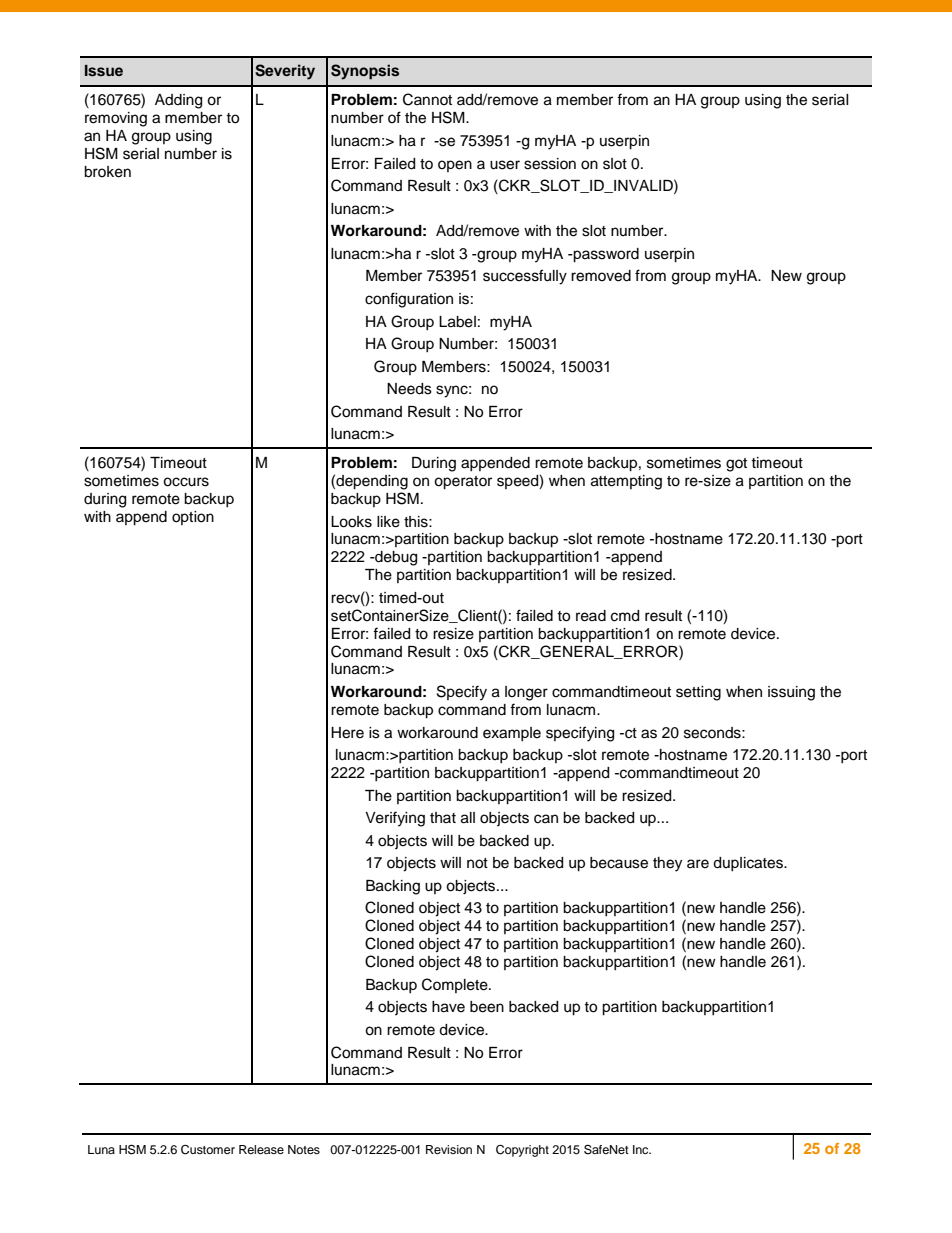  What do you see at coordinates (178, 101) in the screenshot?
I see `Adding` at bounding box center [178, 101].
